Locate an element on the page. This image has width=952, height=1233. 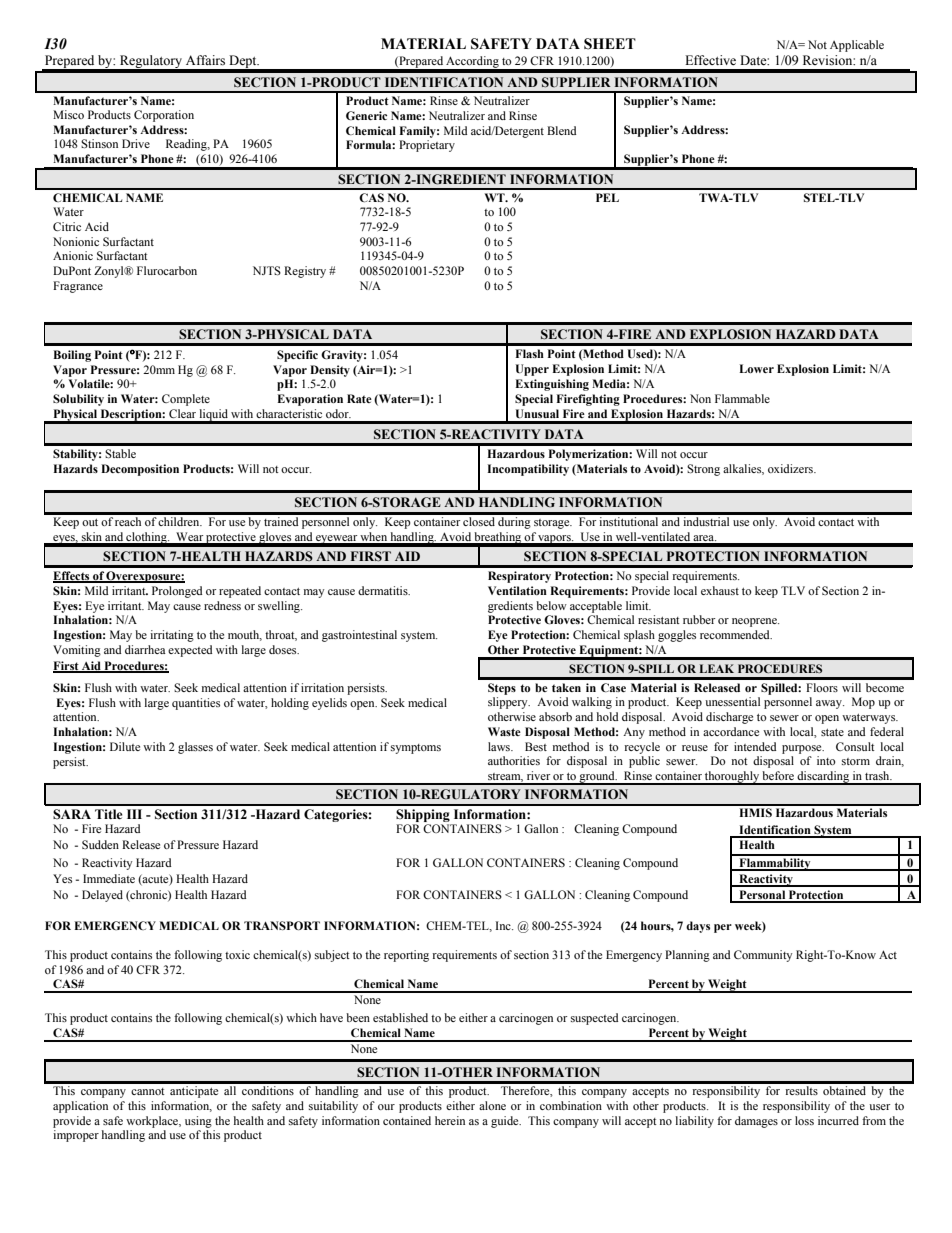
Affairs is located at coordinates (205, 60).
